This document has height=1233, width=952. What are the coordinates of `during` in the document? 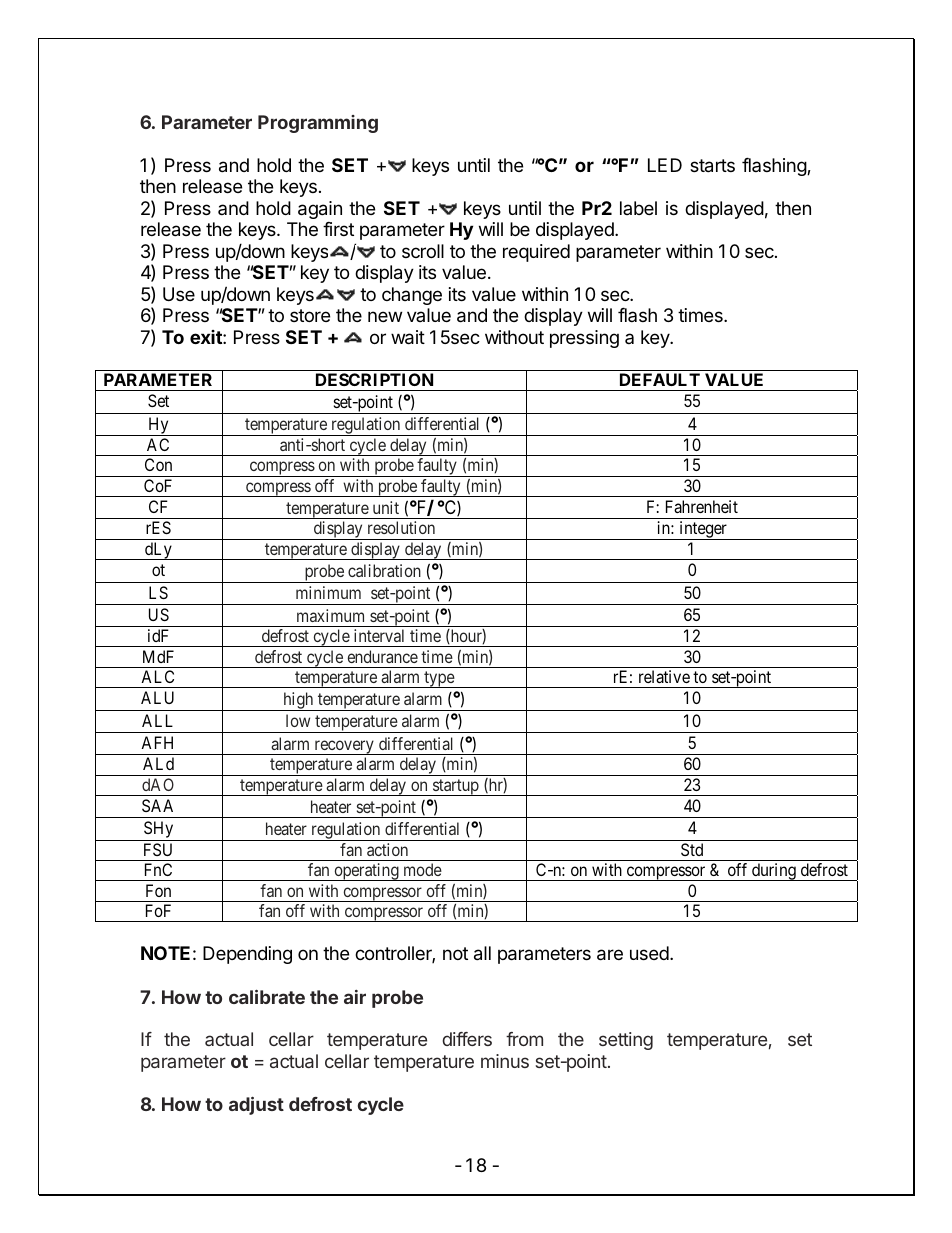 It's located at (774, 872).
